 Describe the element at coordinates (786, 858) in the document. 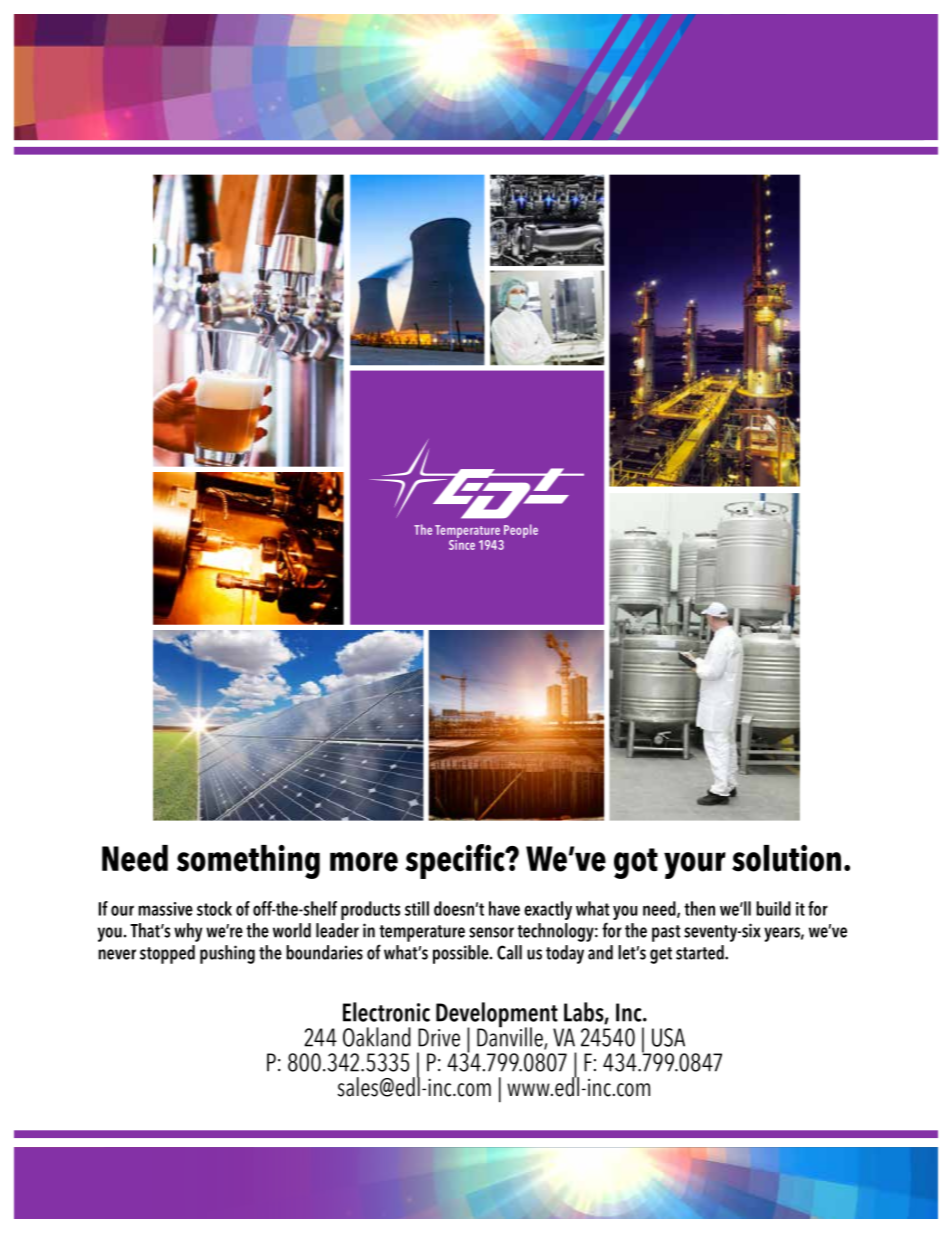

I see `solution` at that location.
